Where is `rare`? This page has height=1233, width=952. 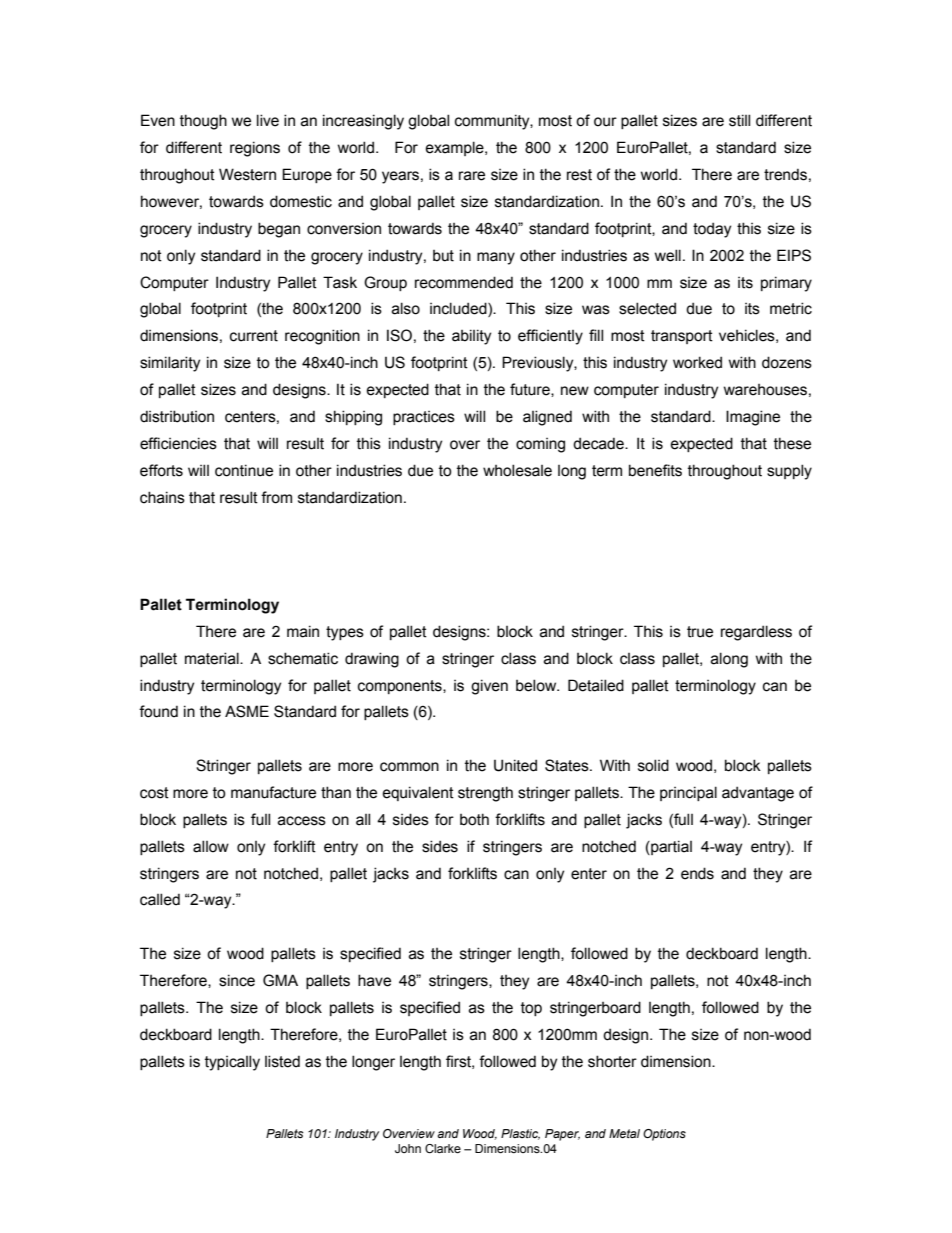 rare is located at coordinates (472, 176).
